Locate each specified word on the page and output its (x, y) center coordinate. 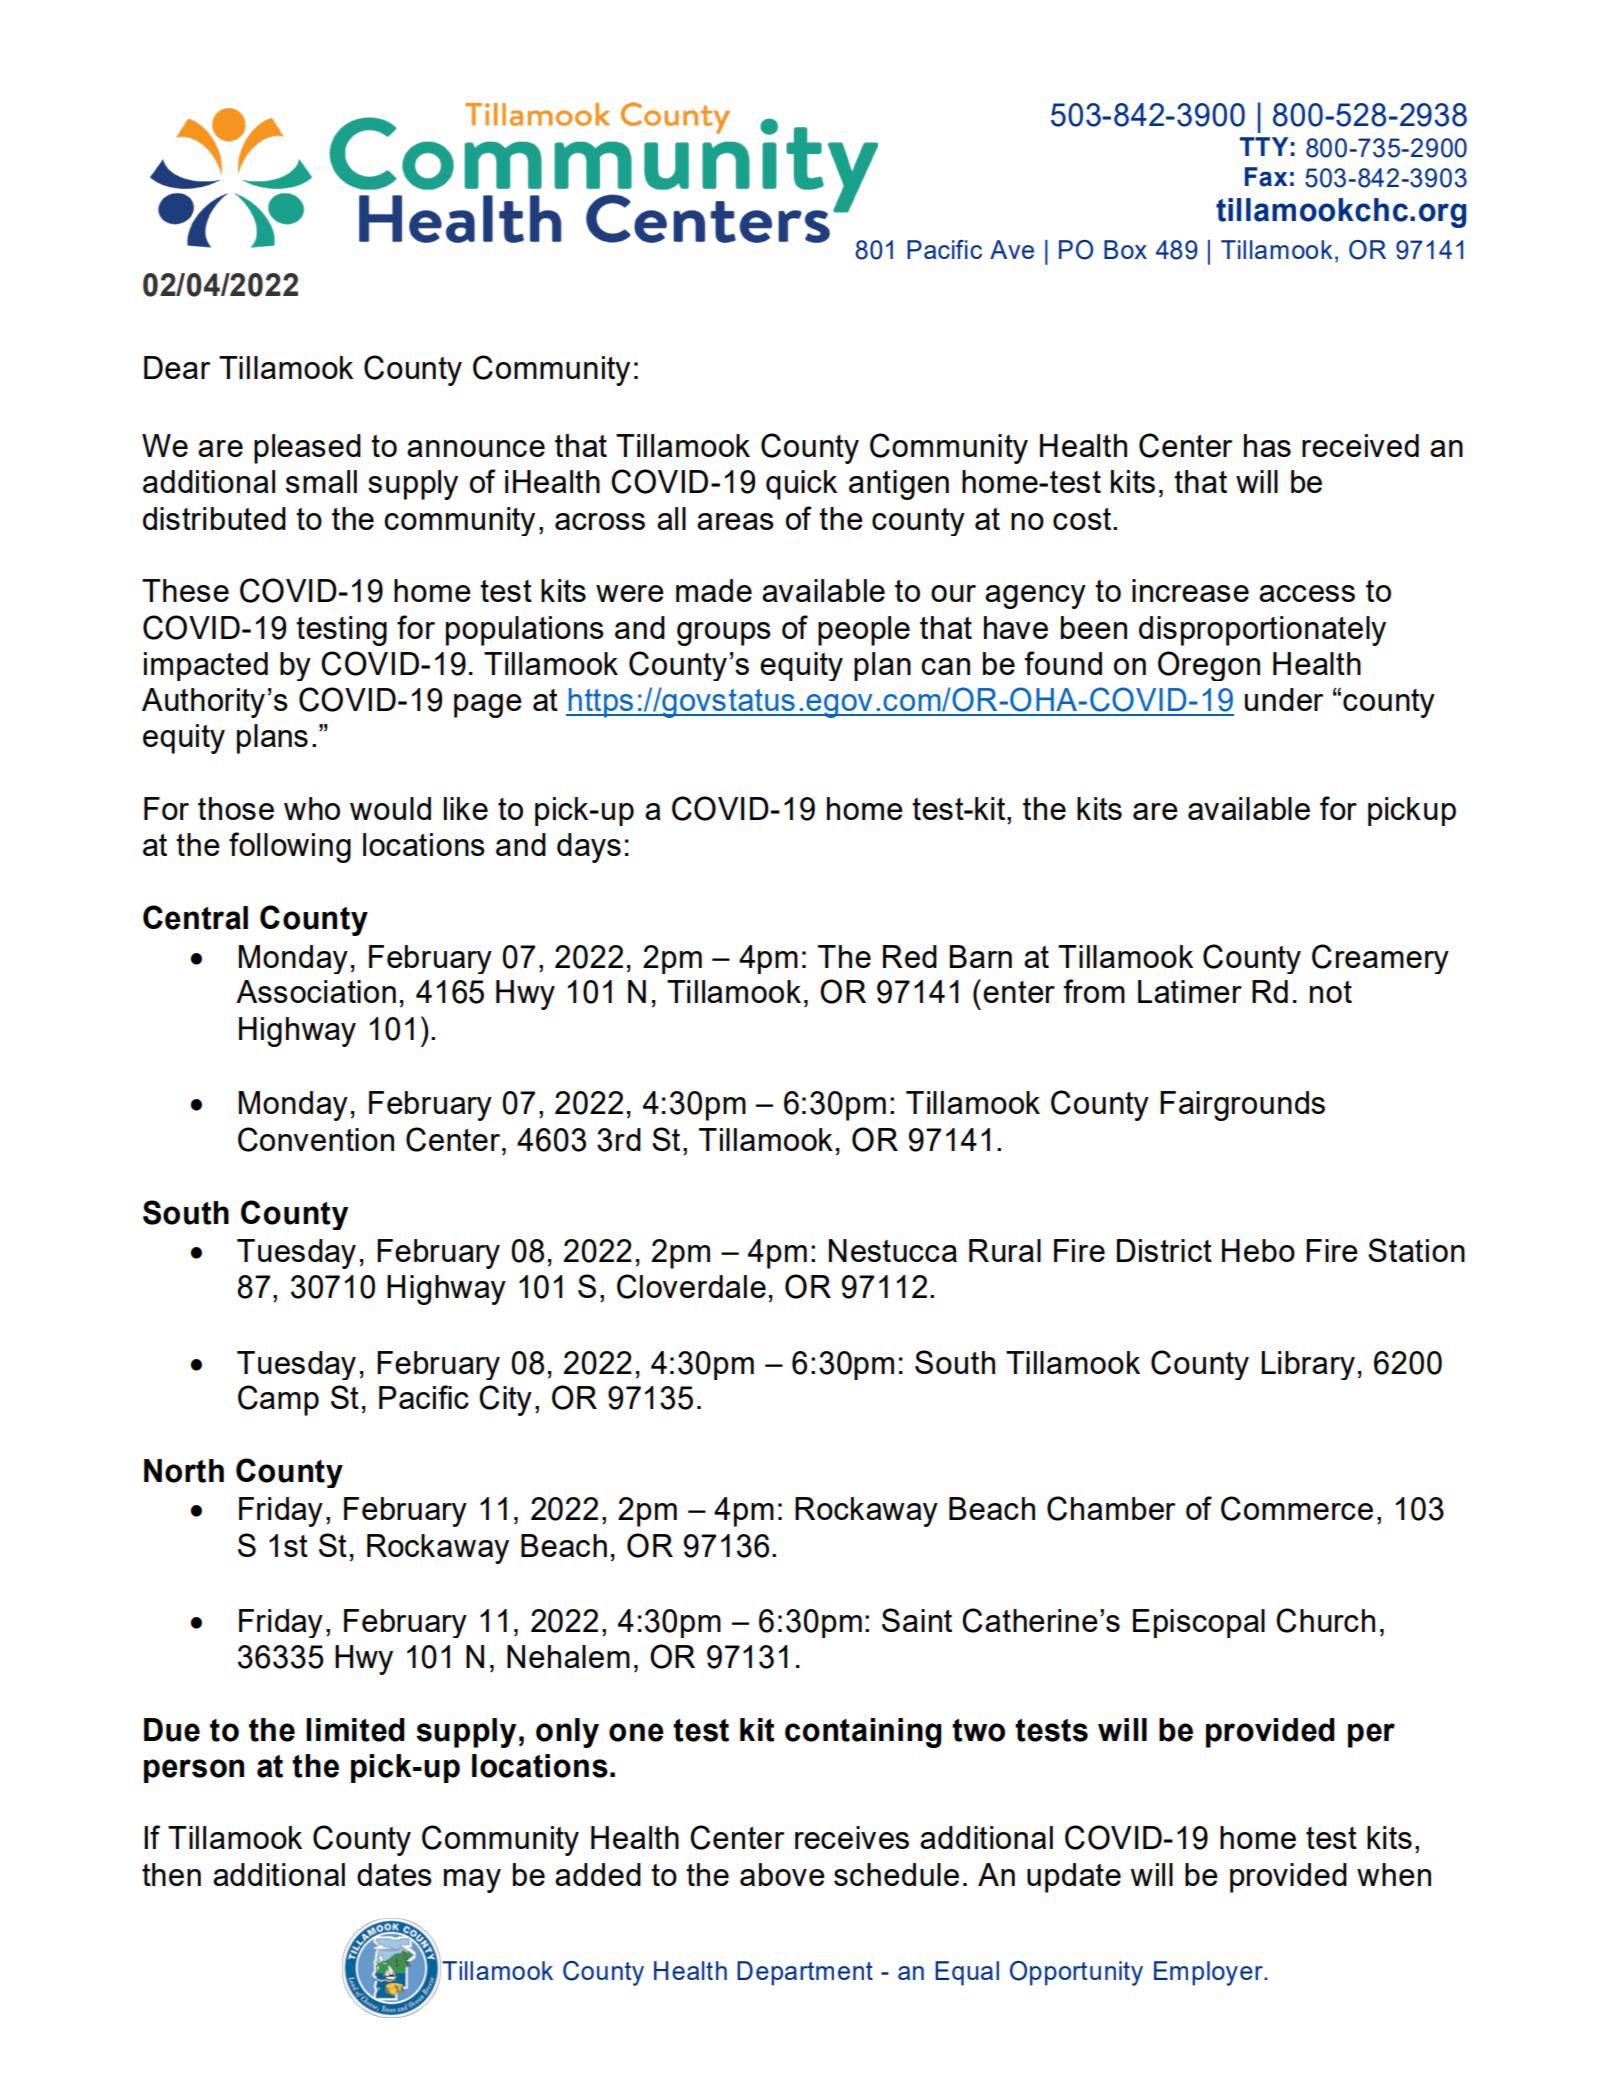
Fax (1266, 177)
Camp (278, 1400)
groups (724, 634)
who (312, 808)
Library (1308, 1365)
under (1284, 699)
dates (394, 1874)
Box (1125, 249)
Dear (177, 367)
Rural (1005, 1250)
